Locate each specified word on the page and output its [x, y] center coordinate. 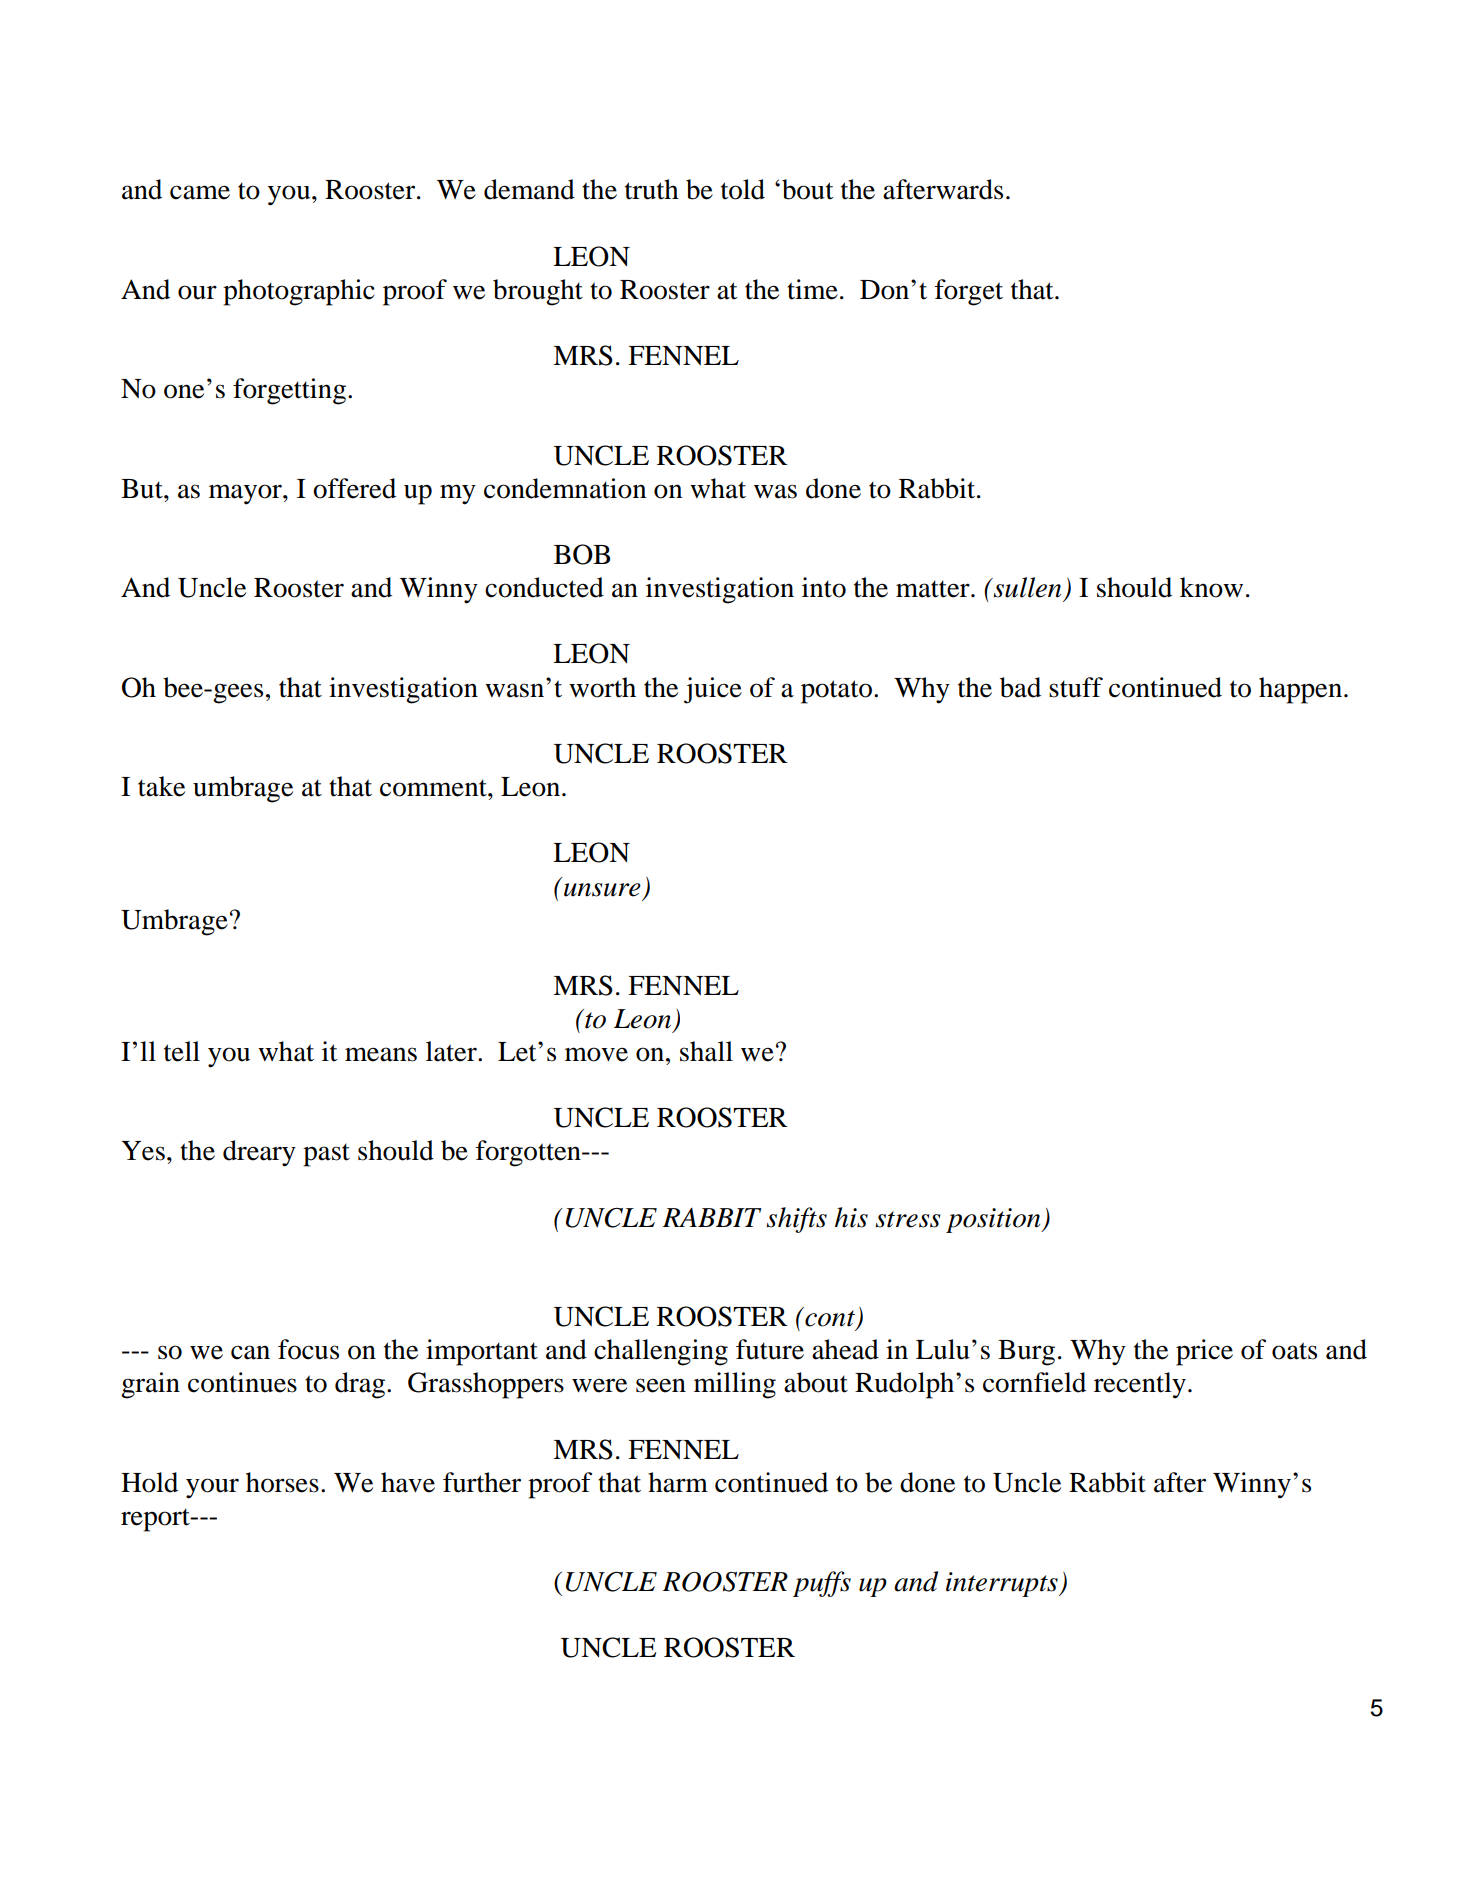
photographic [299, 292]
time [812, 289]
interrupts [1003, 1584]
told [743, 189]
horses [282, 1482]
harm [678, 1482]
